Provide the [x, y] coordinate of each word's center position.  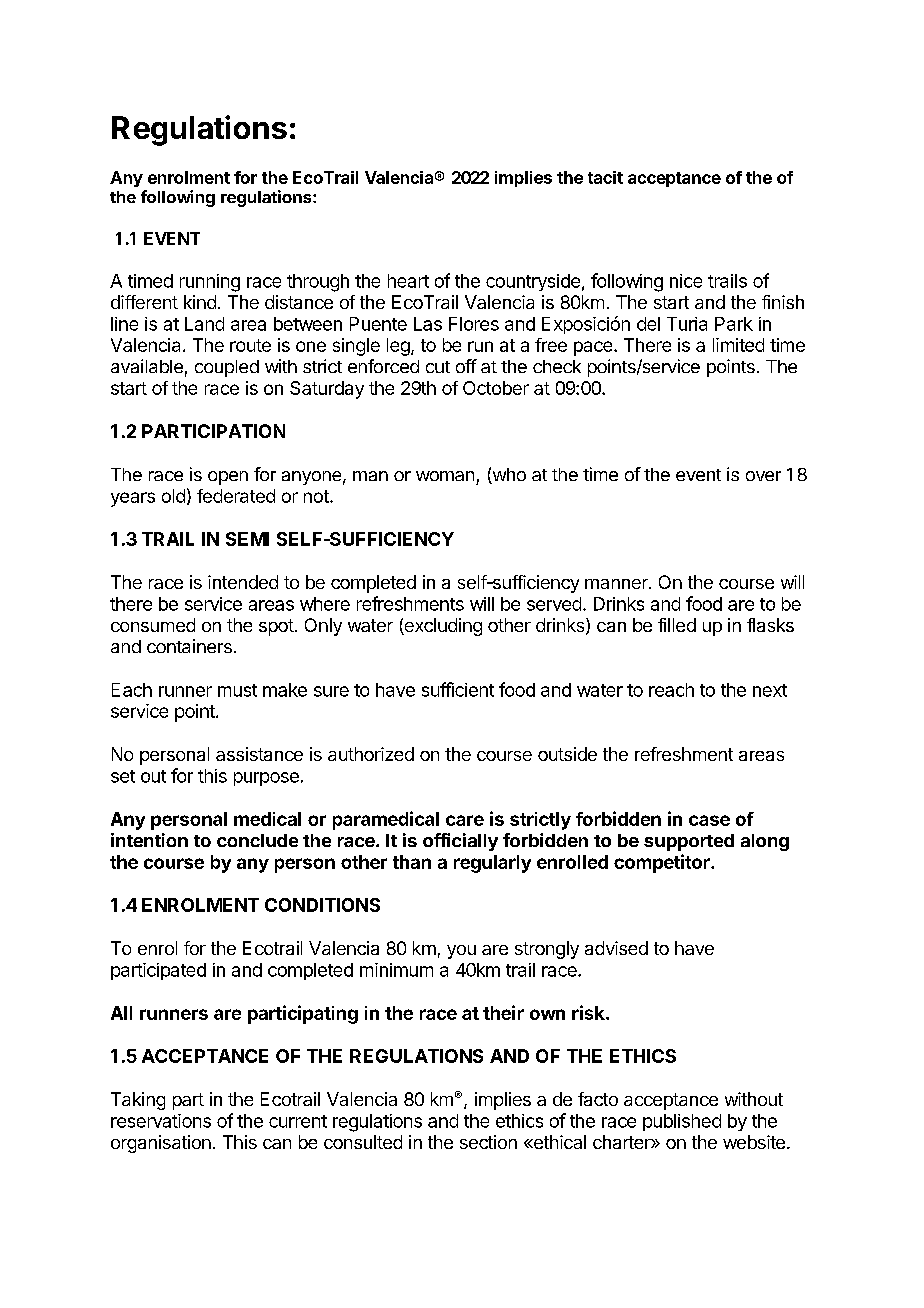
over [763, 476]
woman [445, 476]
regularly [492, 864]
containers [189, 646]
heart [408, 281]
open [228, 478]
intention [149, 840]
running [210, 283]
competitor [663, 863]
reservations [161, 1121]
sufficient [458, 689]
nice [686, 281]
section [488, 1142]
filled [677, 625]
